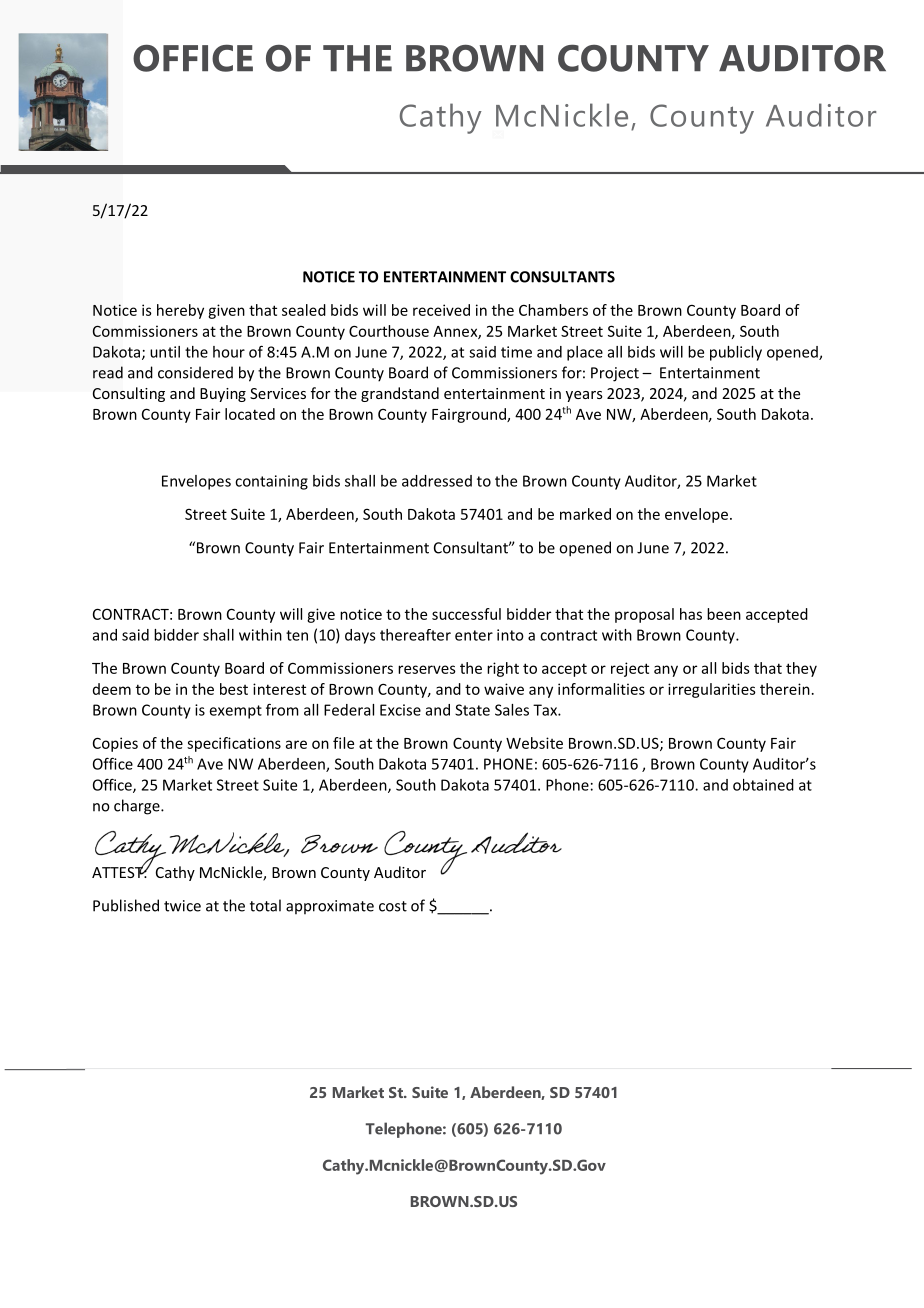 This page has width=924, height=1308. I want to click on publicly, so click(736, 353).
